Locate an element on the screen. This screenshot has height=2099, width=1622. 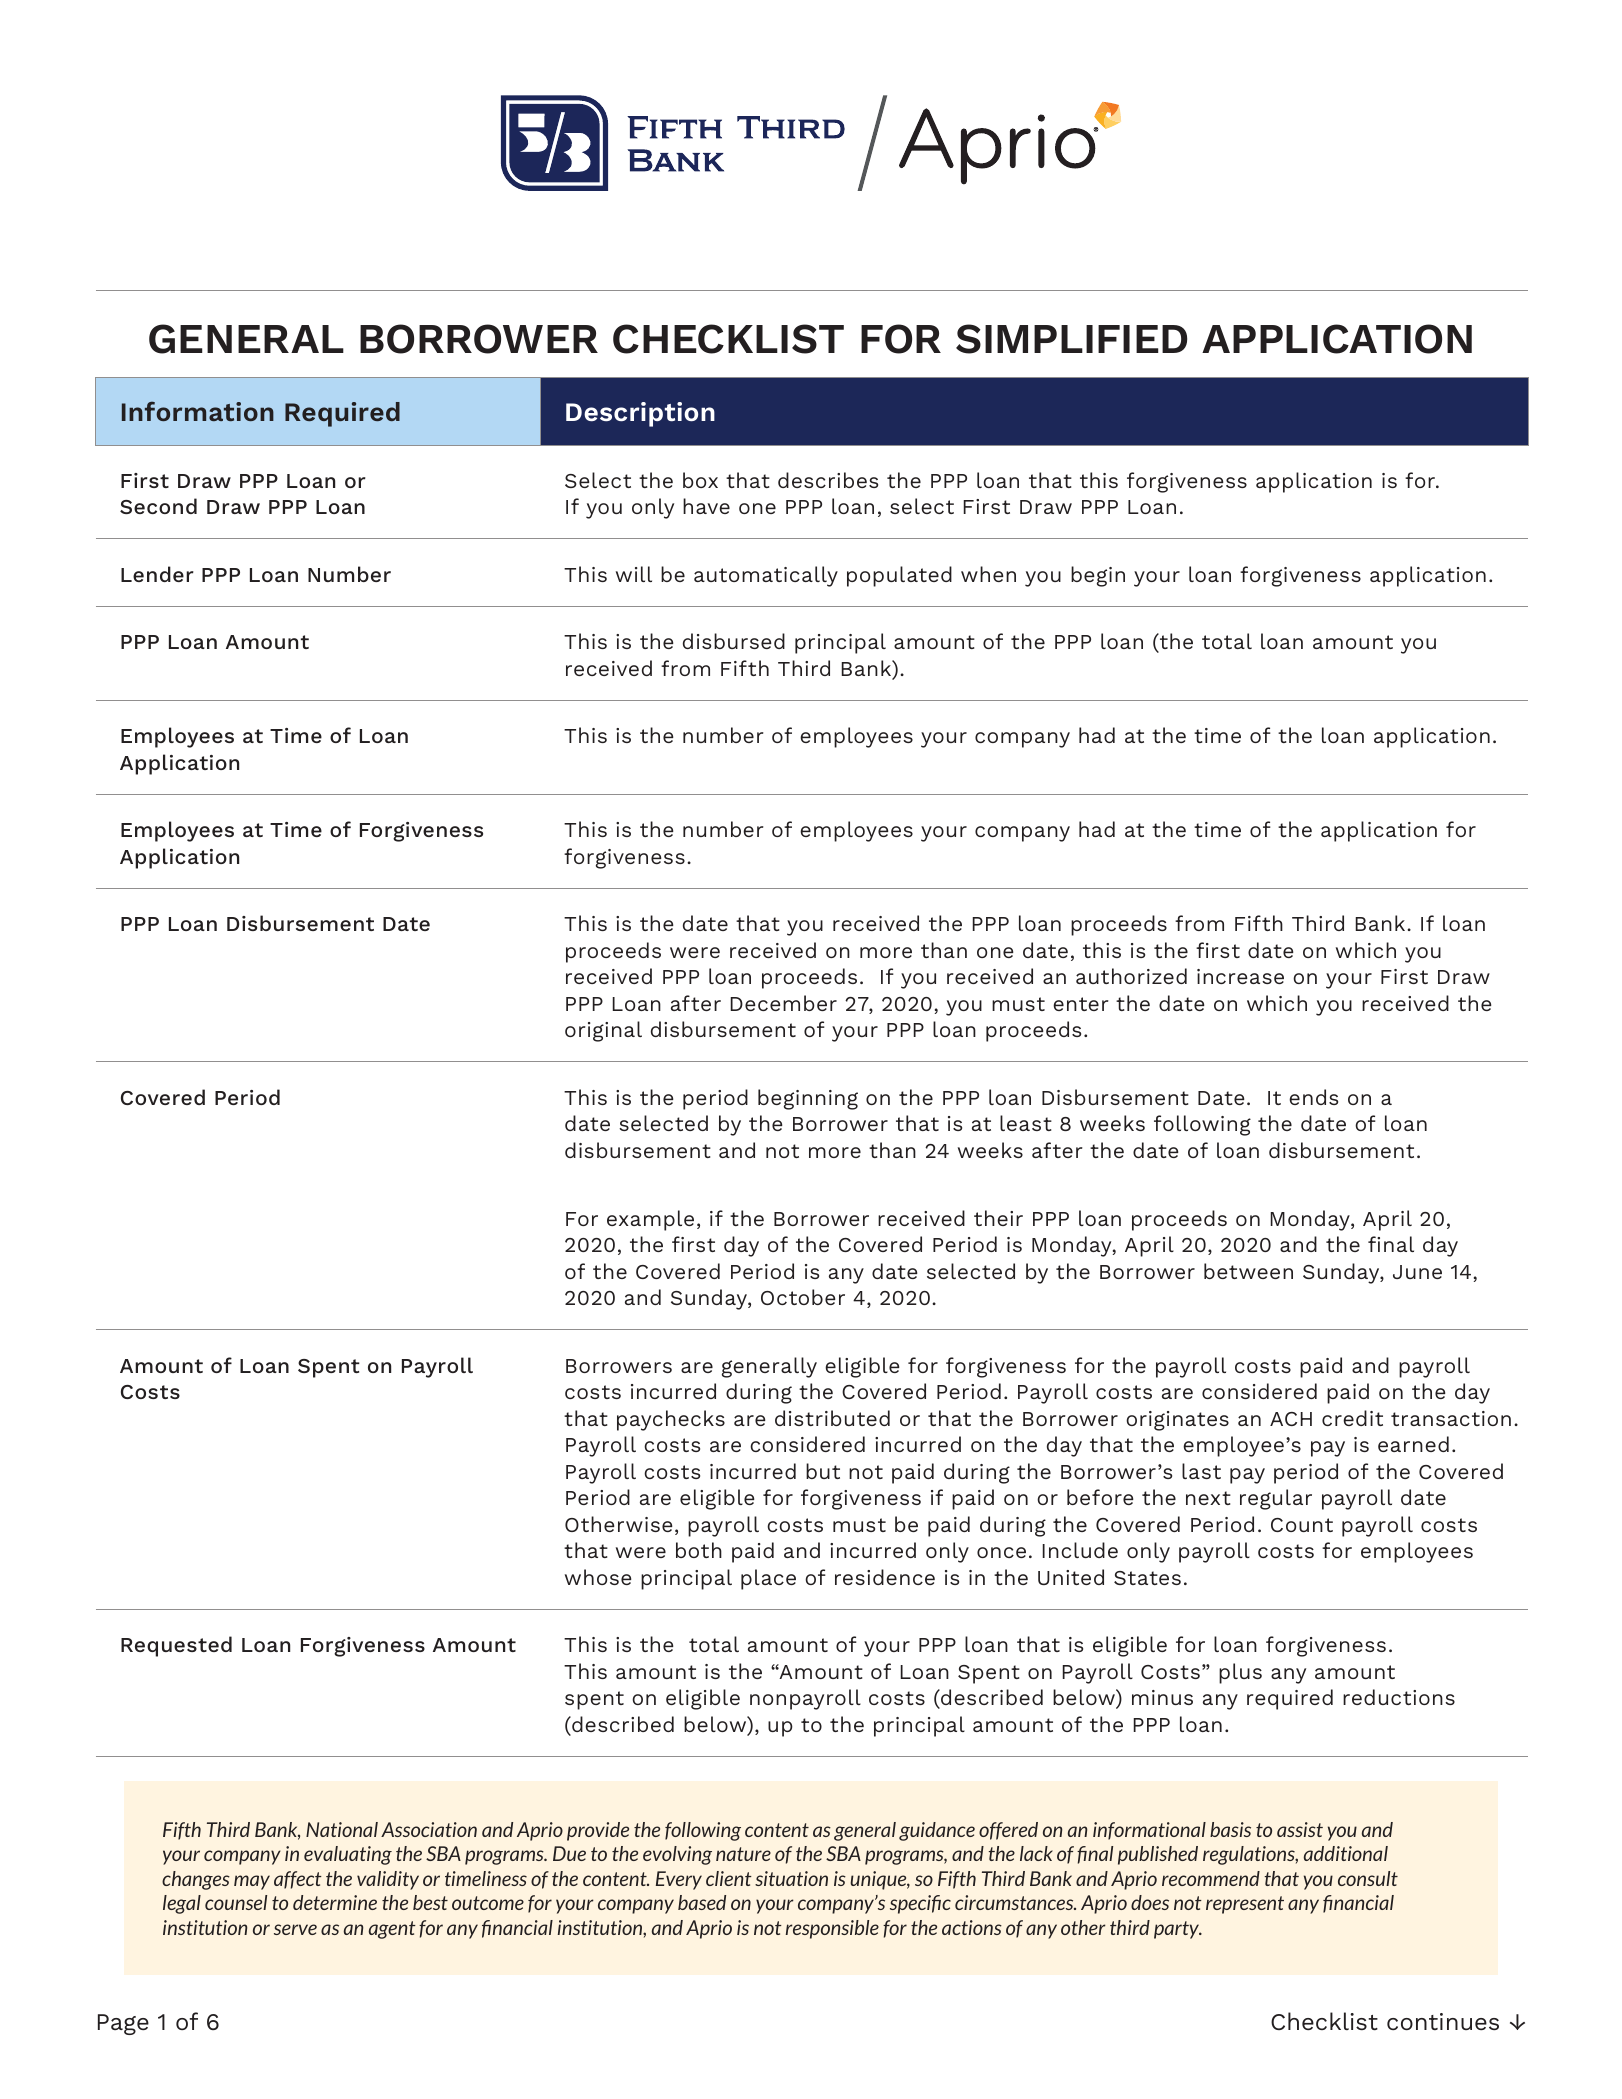
original is located at coordinates (603, 1031).
